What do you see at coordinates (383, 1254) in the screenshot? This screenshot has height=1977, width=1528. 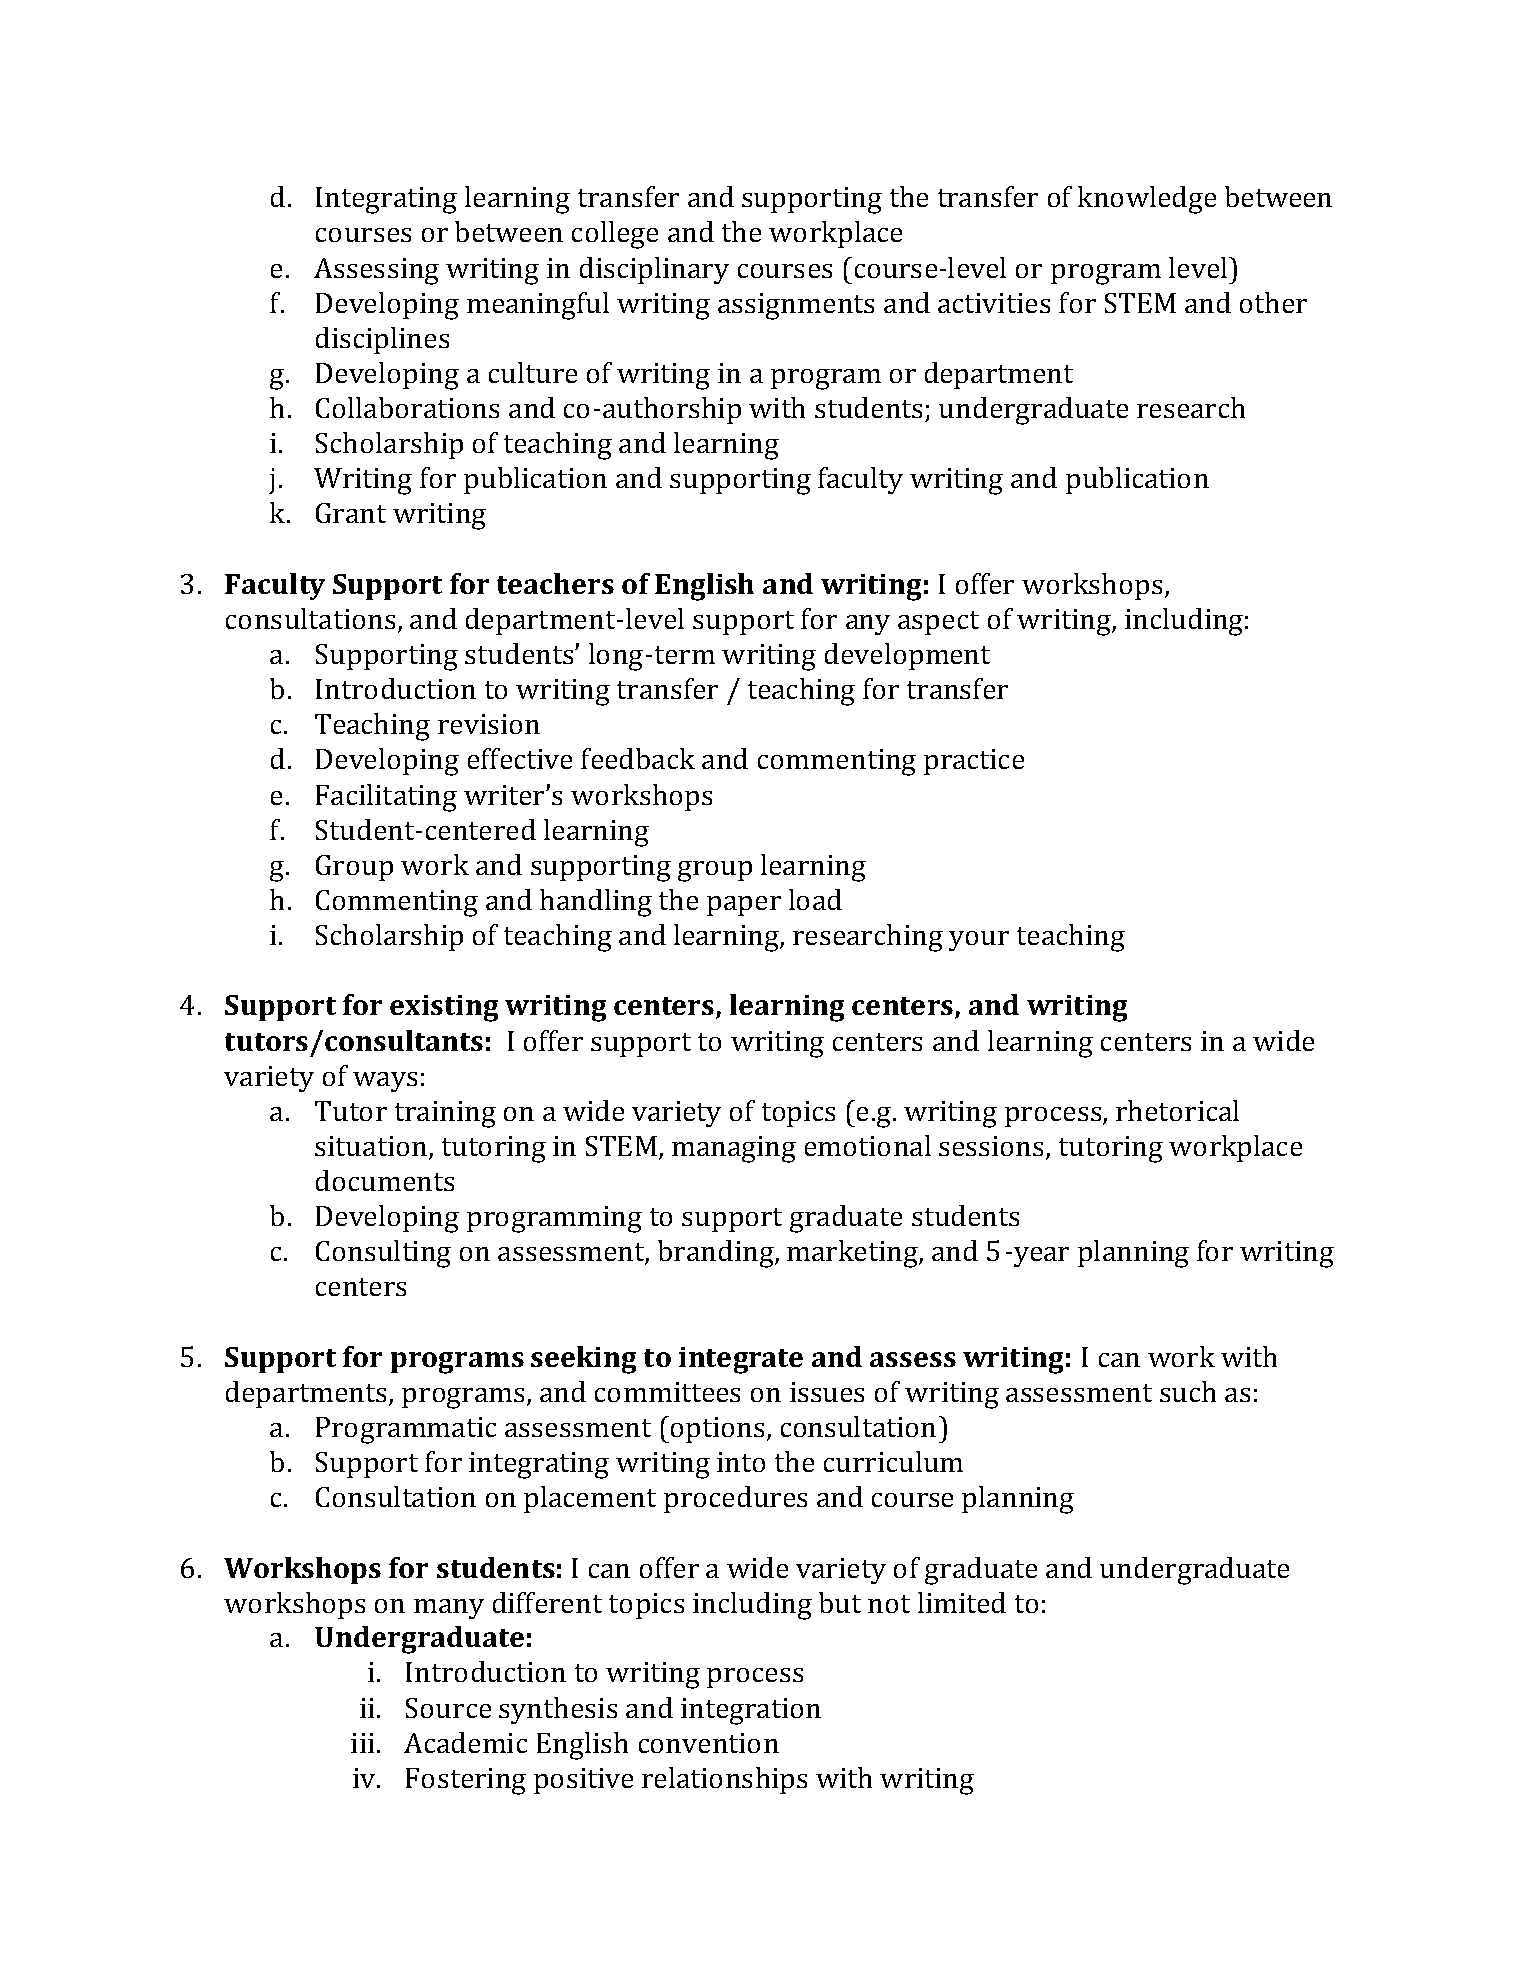 I see `Consulting` at bounding box center [383, 1254].
